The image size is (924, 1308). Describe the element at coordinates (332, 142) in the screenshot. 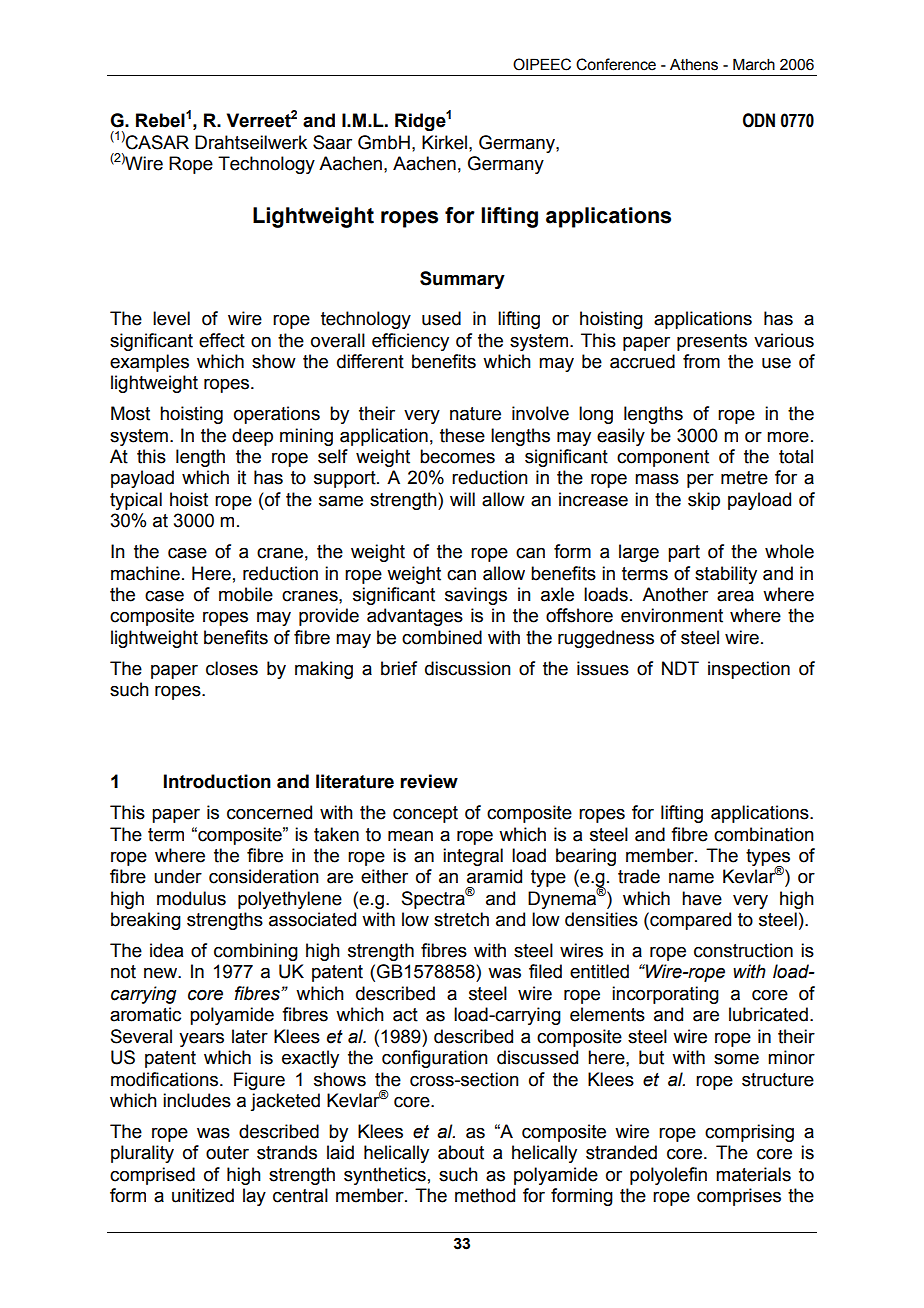

I see `Saar` at that location.
